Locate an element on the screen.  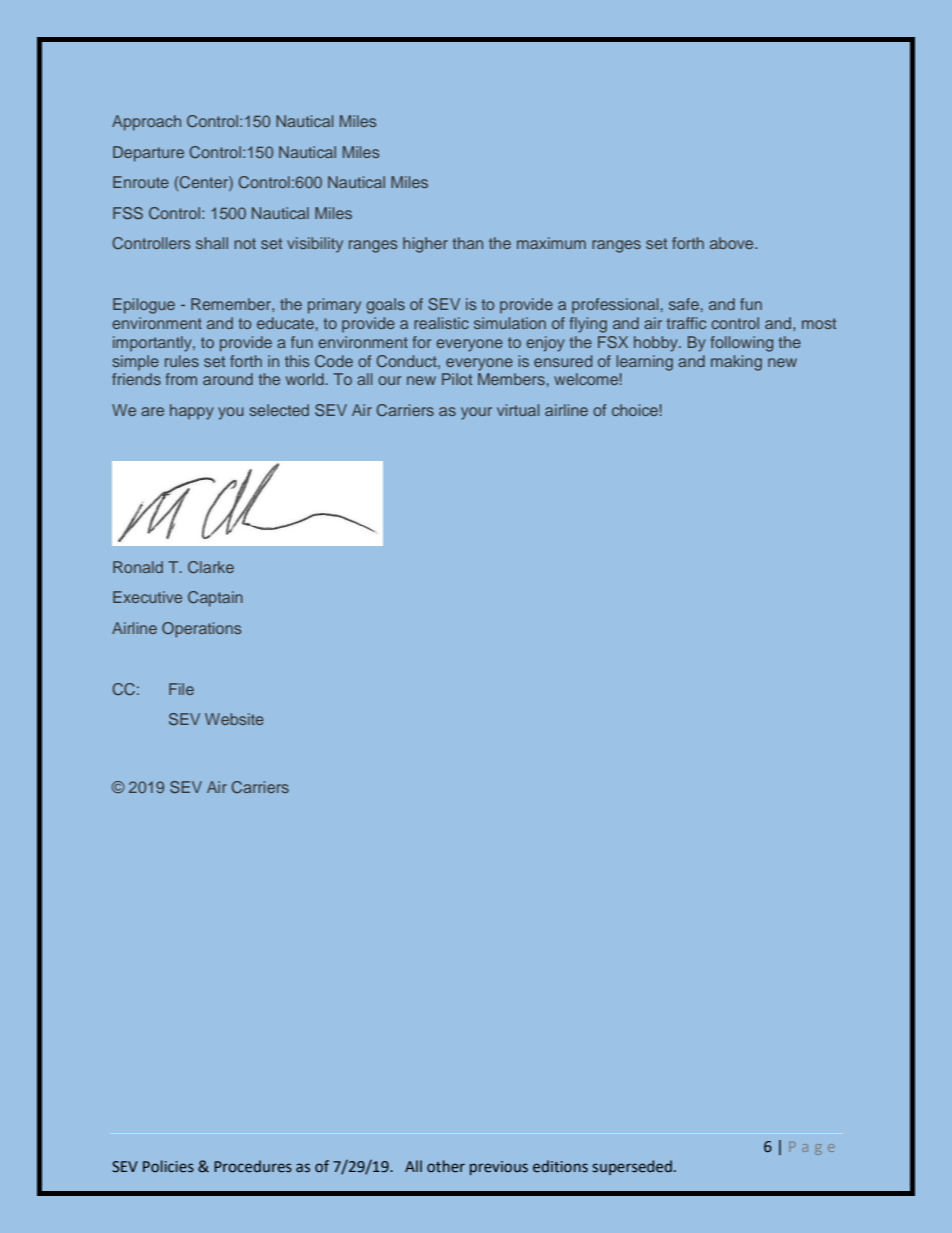
Website is located at coordinates (234, 719).
